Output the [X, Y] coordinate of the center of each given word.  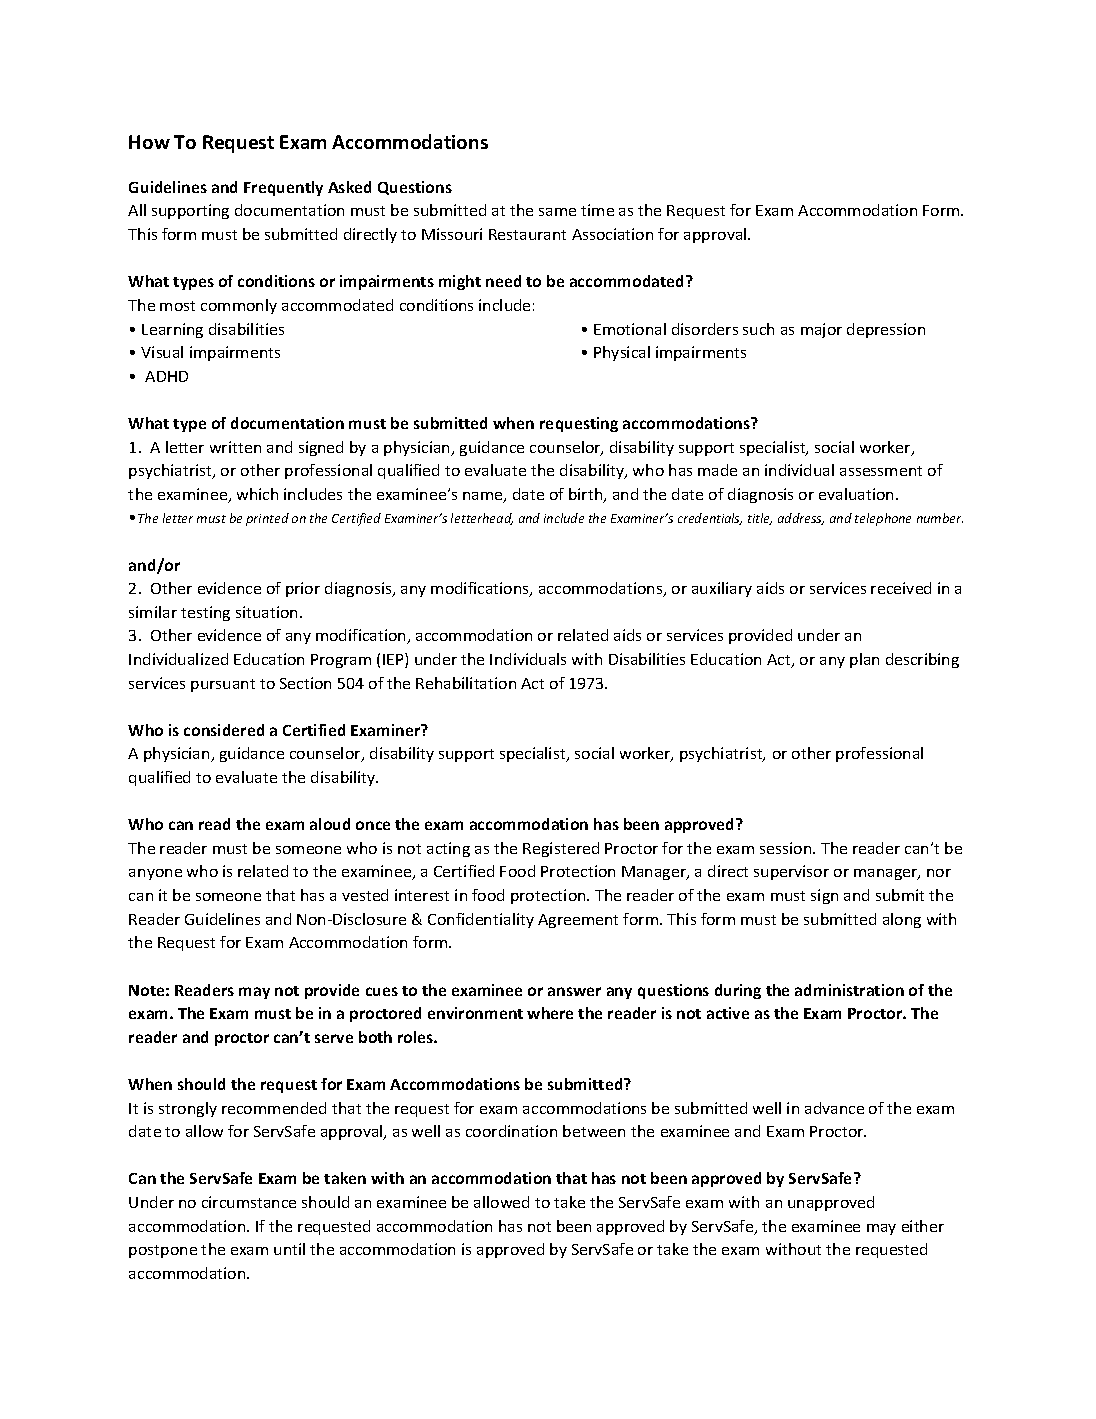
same [557, 212]
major [821, 330]
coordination [511, 1131]
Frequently [283, 188]
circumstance [249, 1202]
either [923, 1226]
